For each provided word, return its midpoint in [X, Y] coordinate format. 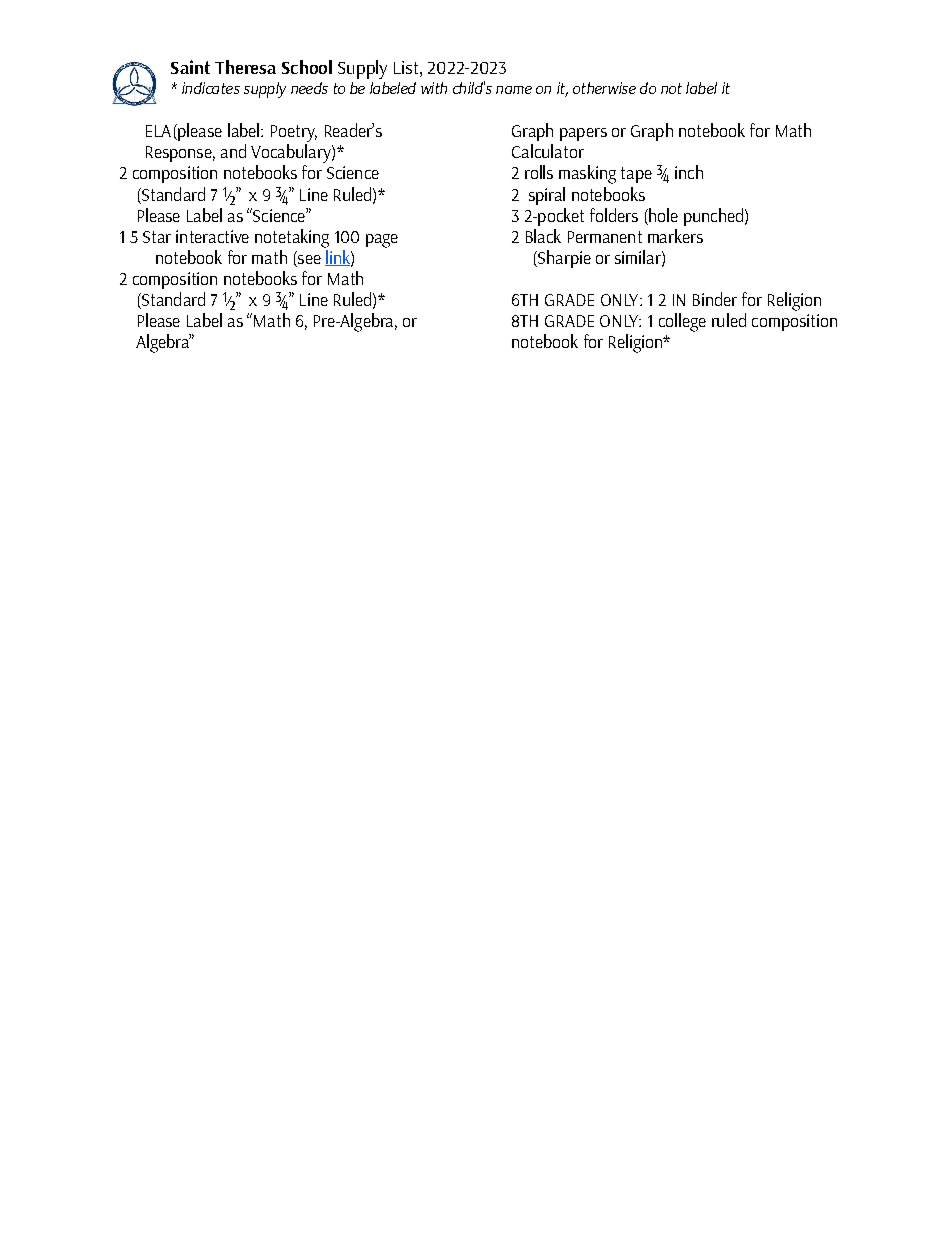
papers [583, 134]
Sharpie [563, 259]
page [382, 241]
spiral [547, 196]
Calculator [548, 151]
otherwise [604, 88]
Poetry [294, 135]
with [434, 88]
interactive [212, 236]
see [309, 259]
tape [636, 175]
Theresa [245, 67]
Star [157, 237]
